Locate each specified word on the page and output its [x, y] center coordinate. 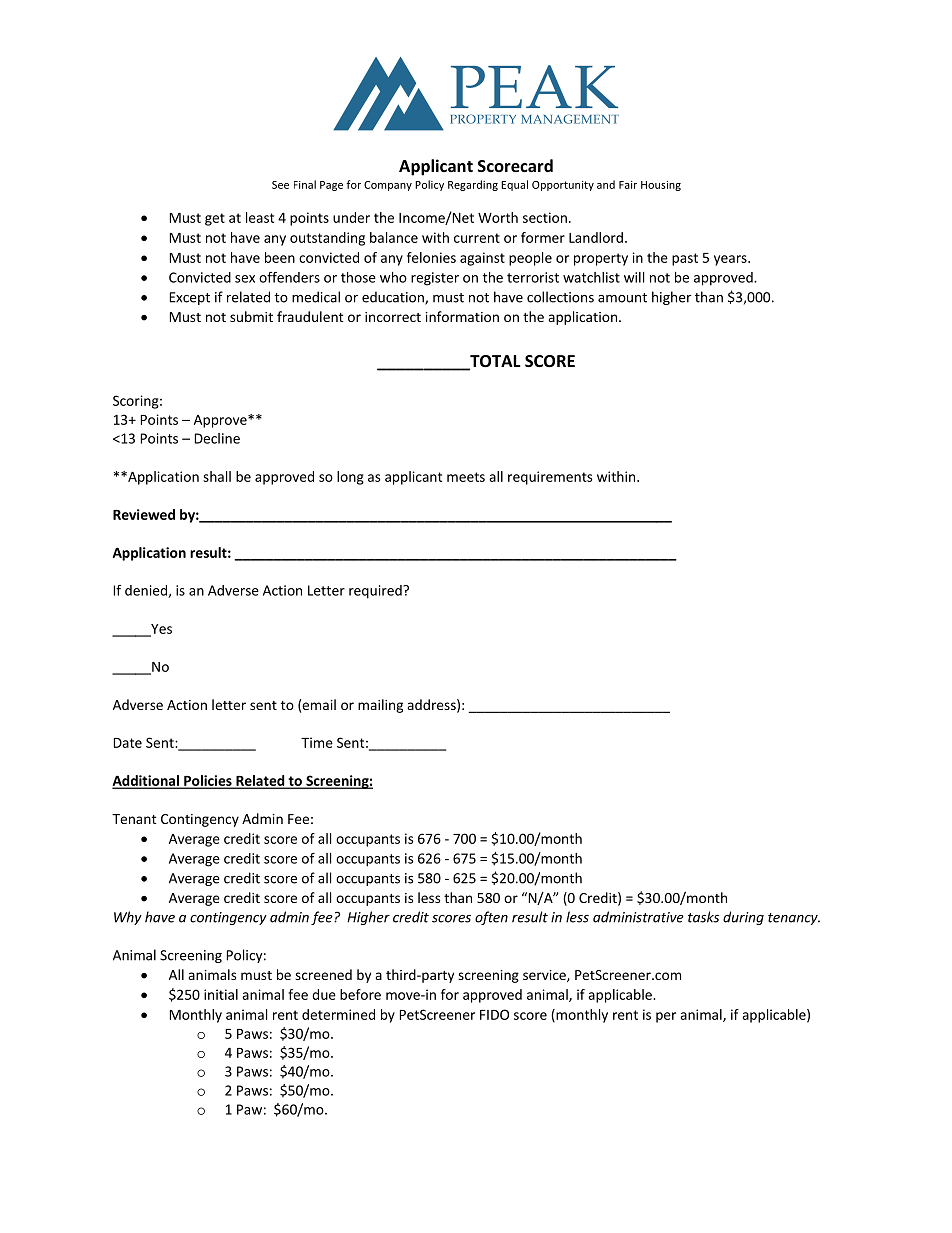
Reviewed [144, 514]
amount [622, 298]
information [462, 316]
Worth [498, 217]
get [215, 219]
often [491, 918]
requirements [550, 478]
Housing [661, 186]
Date [128, 743]
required [376, 592]
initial [221, 994]
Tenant [134, 819]
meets [466, 477]
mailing [380, 706]
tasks [703, 917]
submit [251, 316]
